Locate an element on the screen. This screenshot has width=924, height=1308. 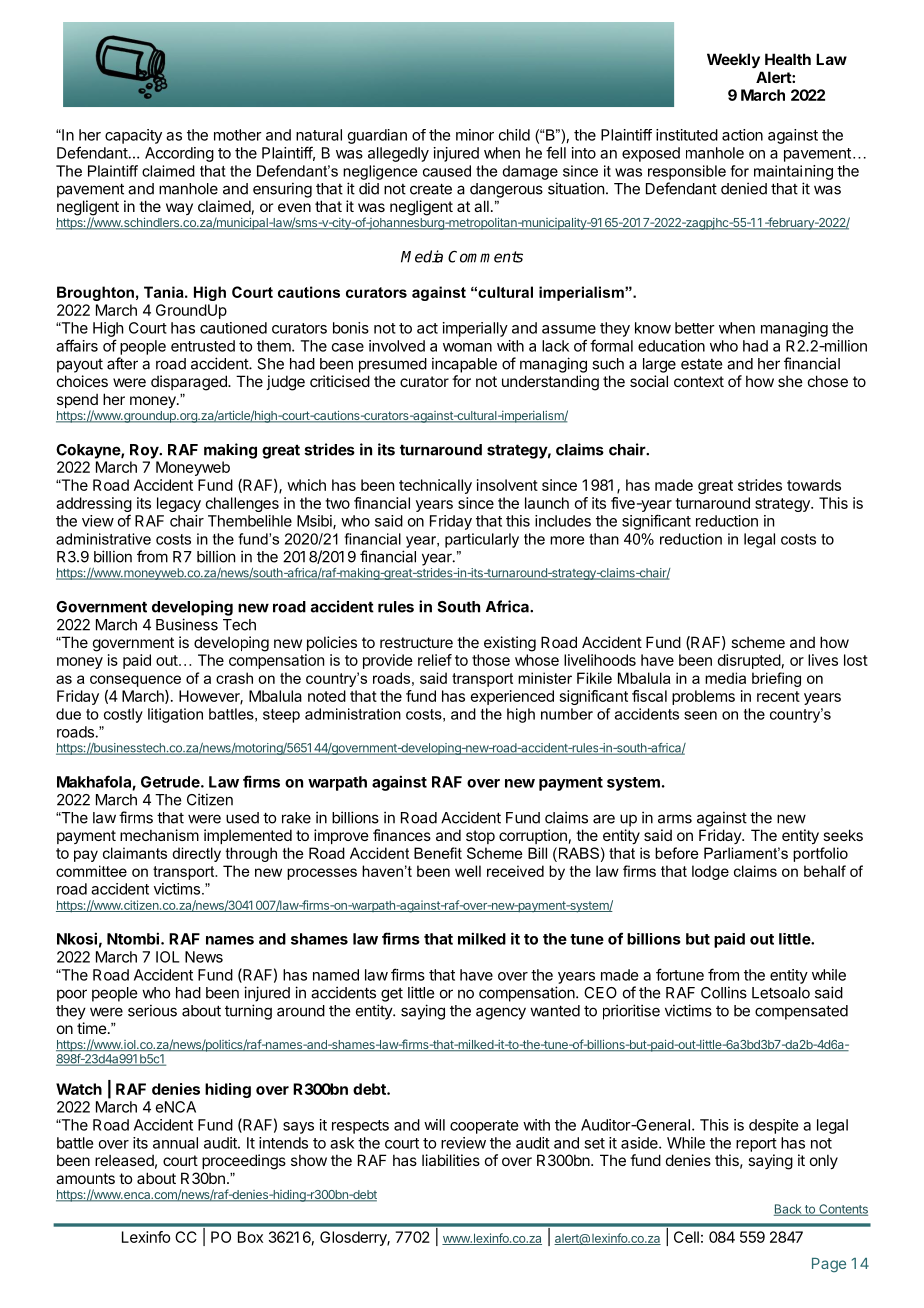
Weekly is located at coordinates (733, 60).
